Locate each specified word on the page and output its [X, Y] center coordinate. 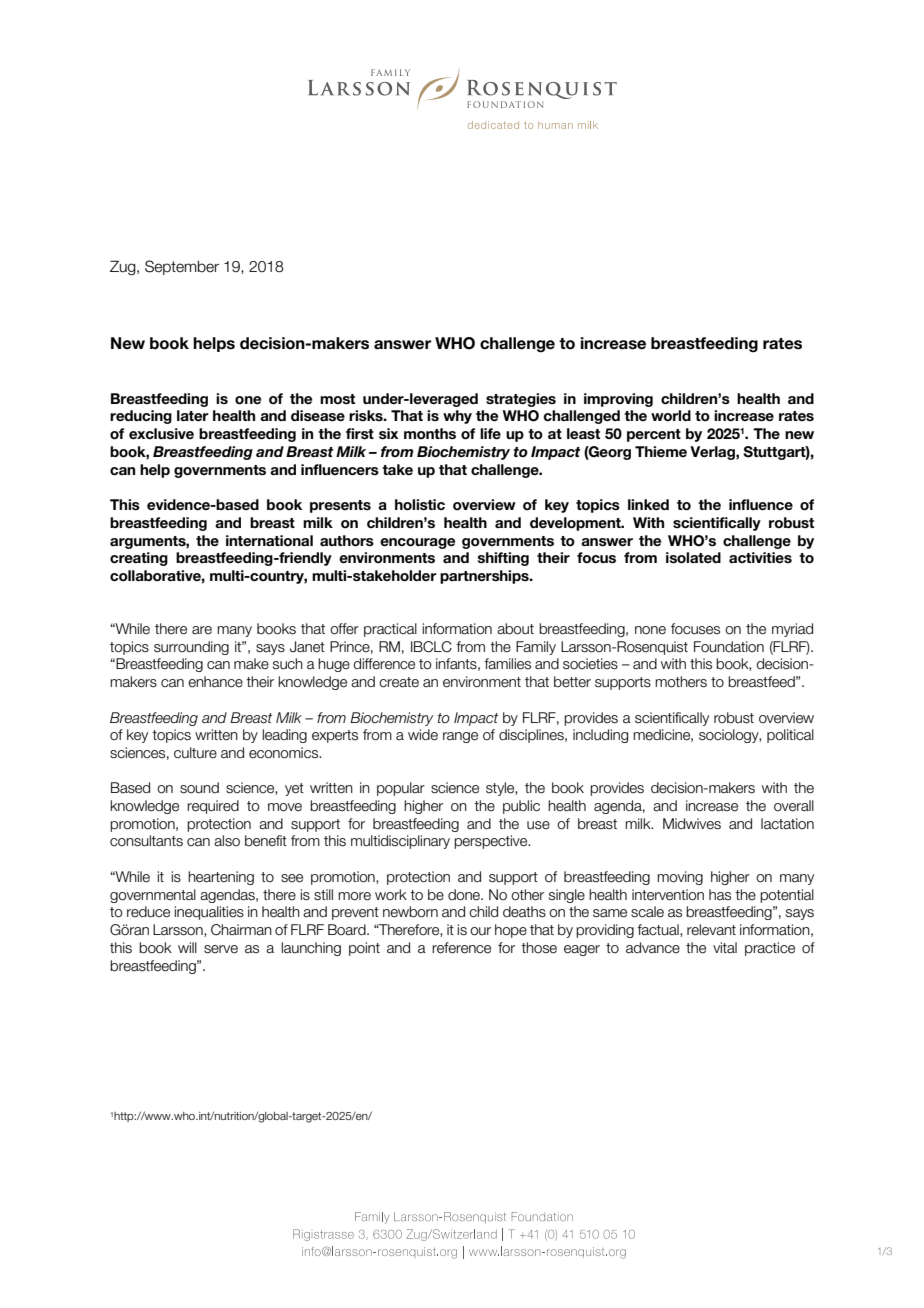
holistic [420, 505]
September [182, 267]
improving [618, 400]
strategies [521, 400]
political [790, 736]
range [460, 737]
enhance [215, 682]
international [269, 540]
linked [648, 504]
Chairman [241, 930]
